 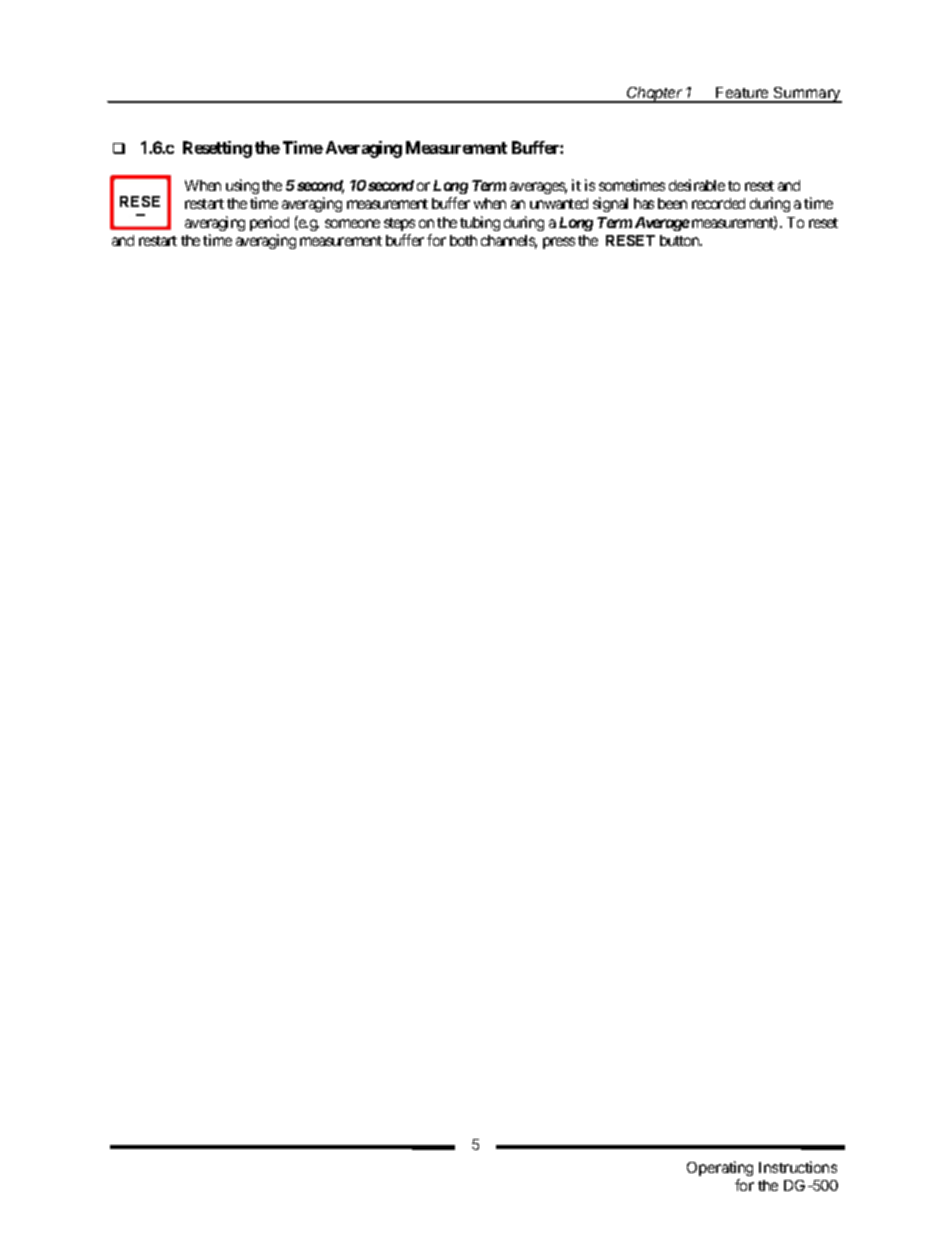 I want to click on Operating, so click(x=720, y=1170).
